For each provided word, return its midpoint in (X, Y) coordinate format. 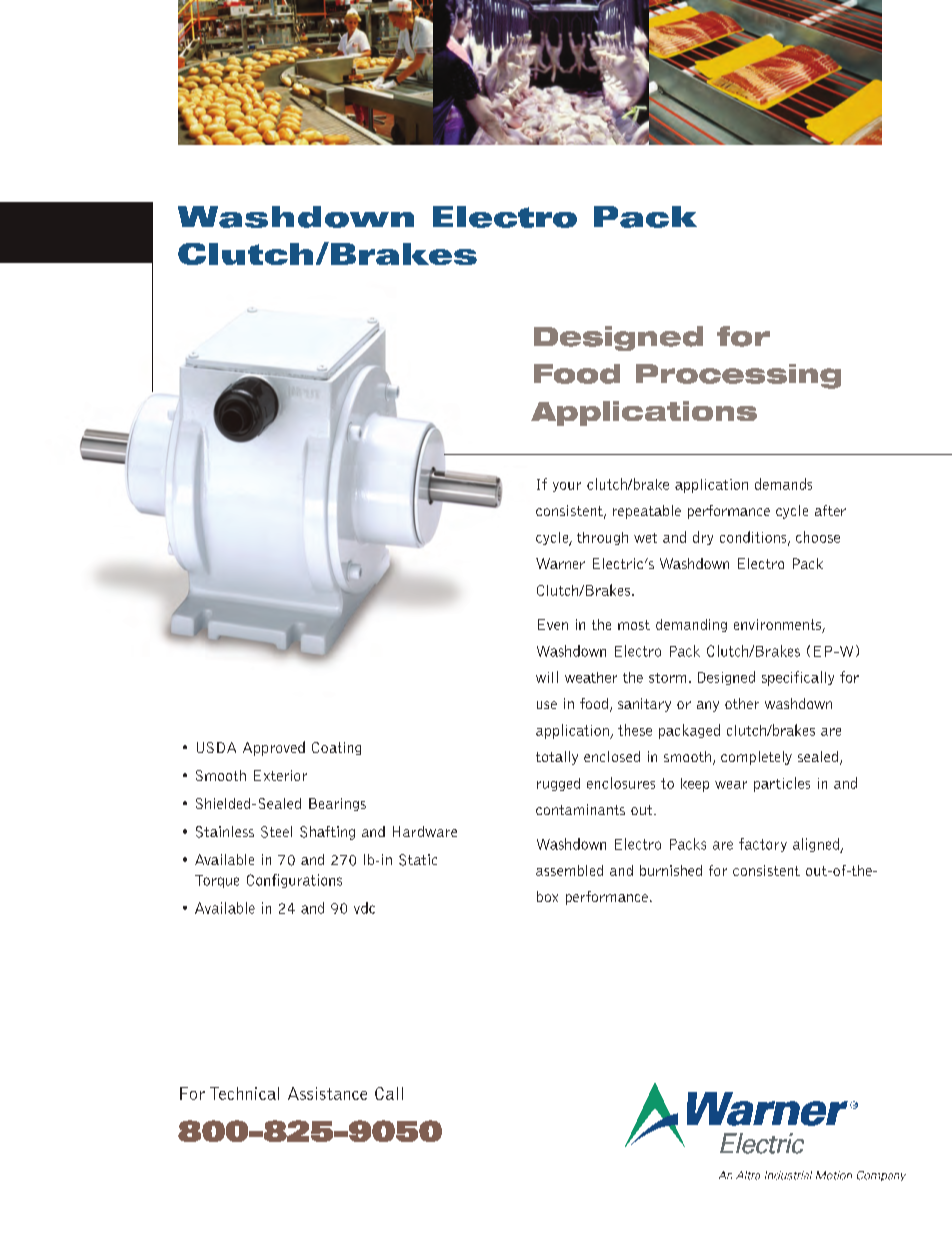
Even (553, 624)
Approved (274, 748)
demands (783, 484)
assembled (569, 870)
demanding (691, 625)
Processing (738, 376)
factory (763, 845)
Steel (276, 832)
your (567, 487)
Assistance (327, 1093)
